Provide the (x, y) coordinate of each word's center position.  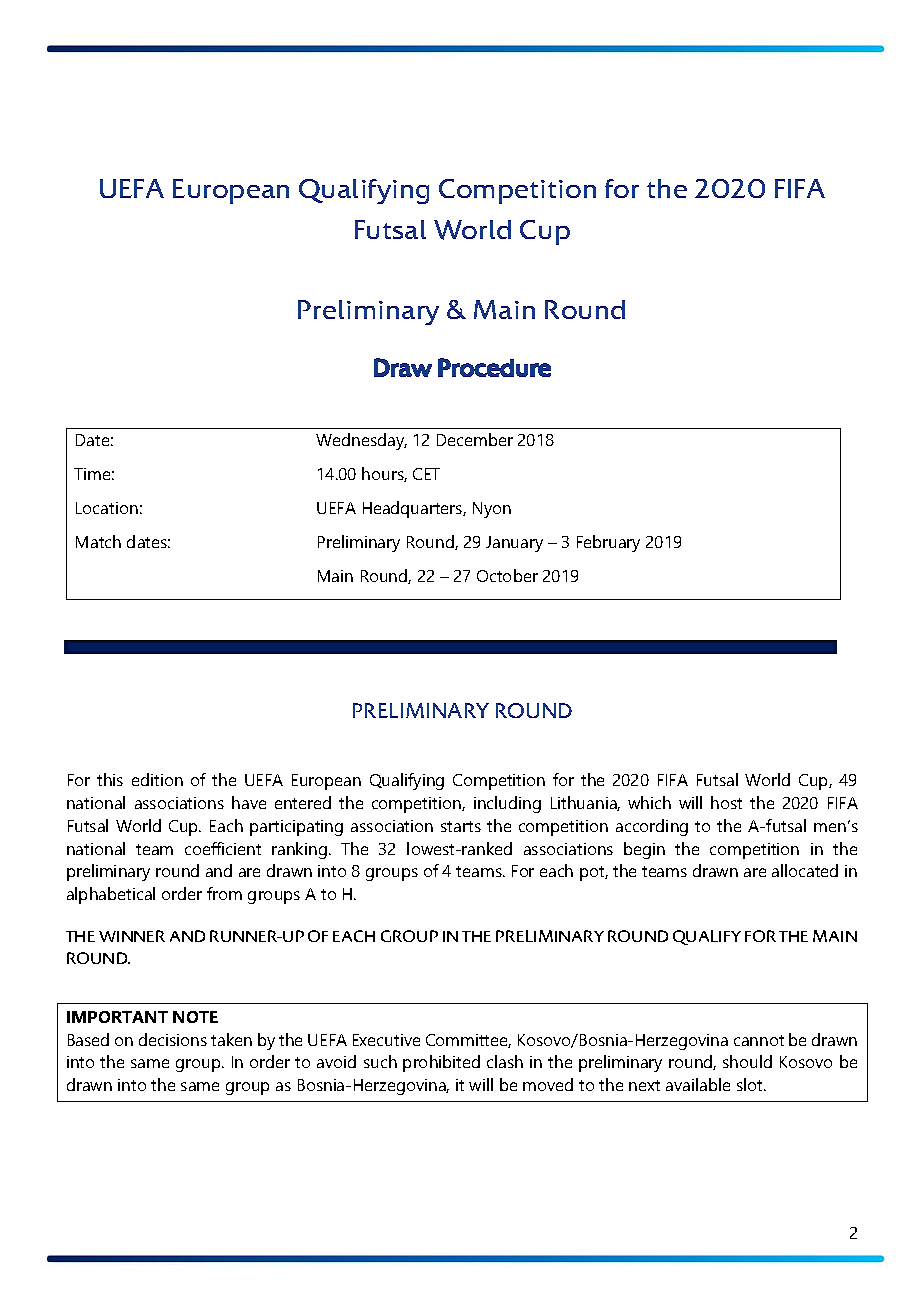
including (507, 804)
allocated (805, 870)
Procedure (494, 367)
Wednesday (361, 441)
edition (157, 779)
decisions (173, 1039)
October (507, 575)
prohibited (441, 1063)
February (608, 543)
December (475, 439)
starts (461, 826)
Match (98, 541)
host (726, 802)
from (224, 893)
